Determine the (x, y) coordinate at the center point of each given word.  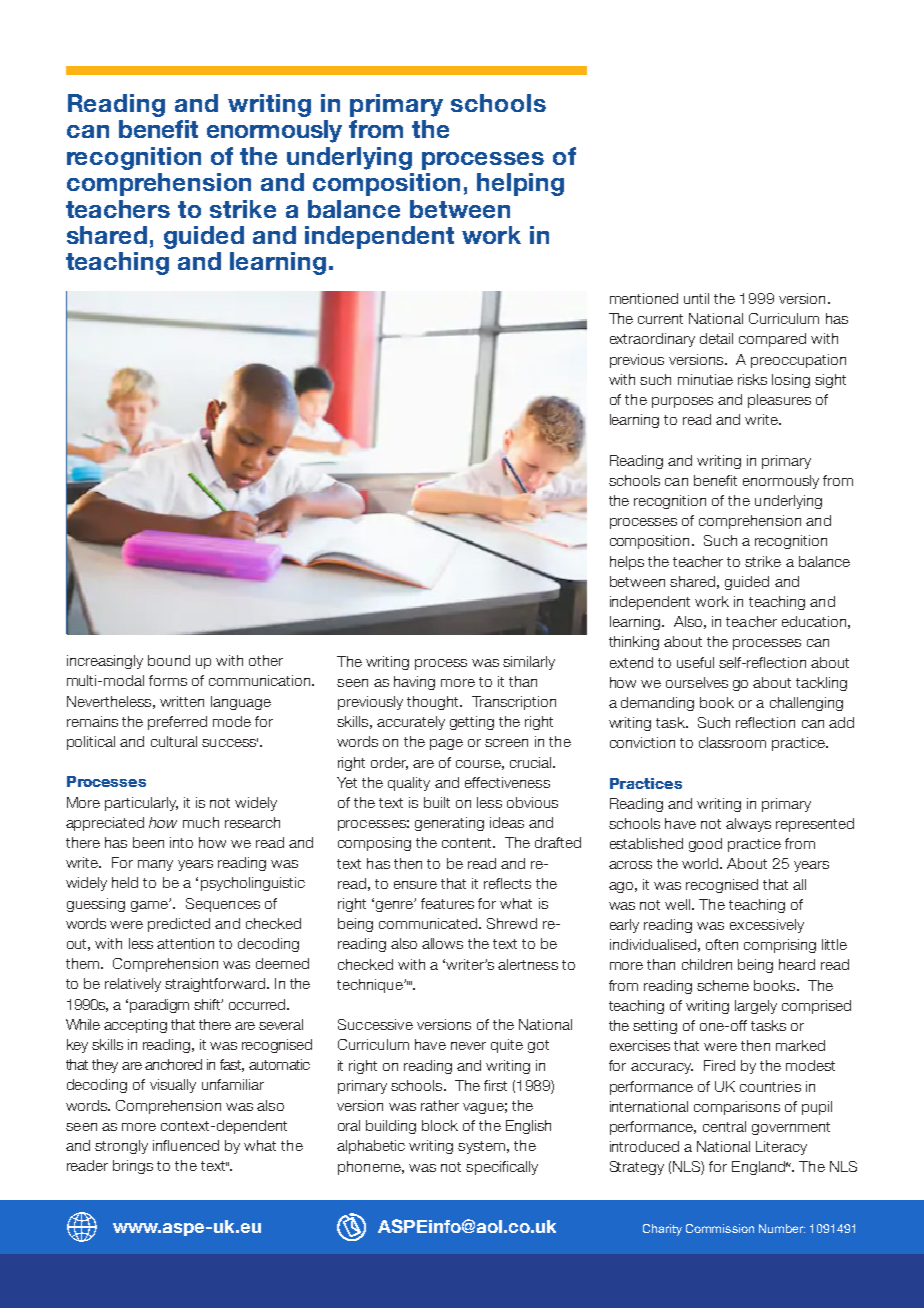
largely (756, 1007)
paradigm (159, 1006)
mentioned (644, 298)
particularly (141, 804)
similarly (529, 663)
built (437, 802)
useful (695, 662)
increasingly (105, 662)
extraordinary (652, 340)
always (748, 825)
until (696, 298)
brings (133, 1167)
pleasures (779, 401)
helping (520, 184)
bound (169, 660)
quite (507, 1046)
